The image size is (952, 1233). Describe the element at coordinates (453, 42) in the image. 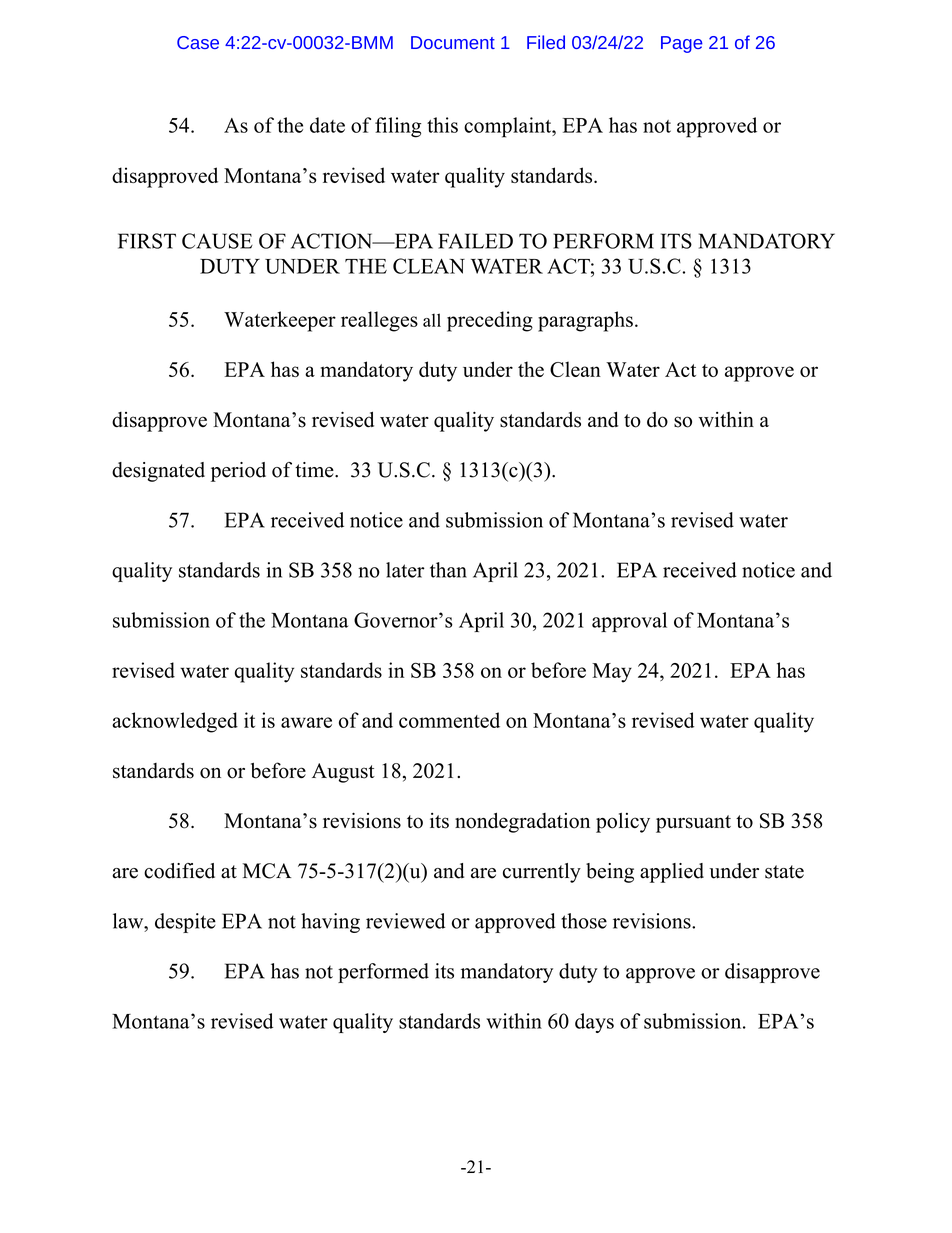

I see `Document` at that location.
